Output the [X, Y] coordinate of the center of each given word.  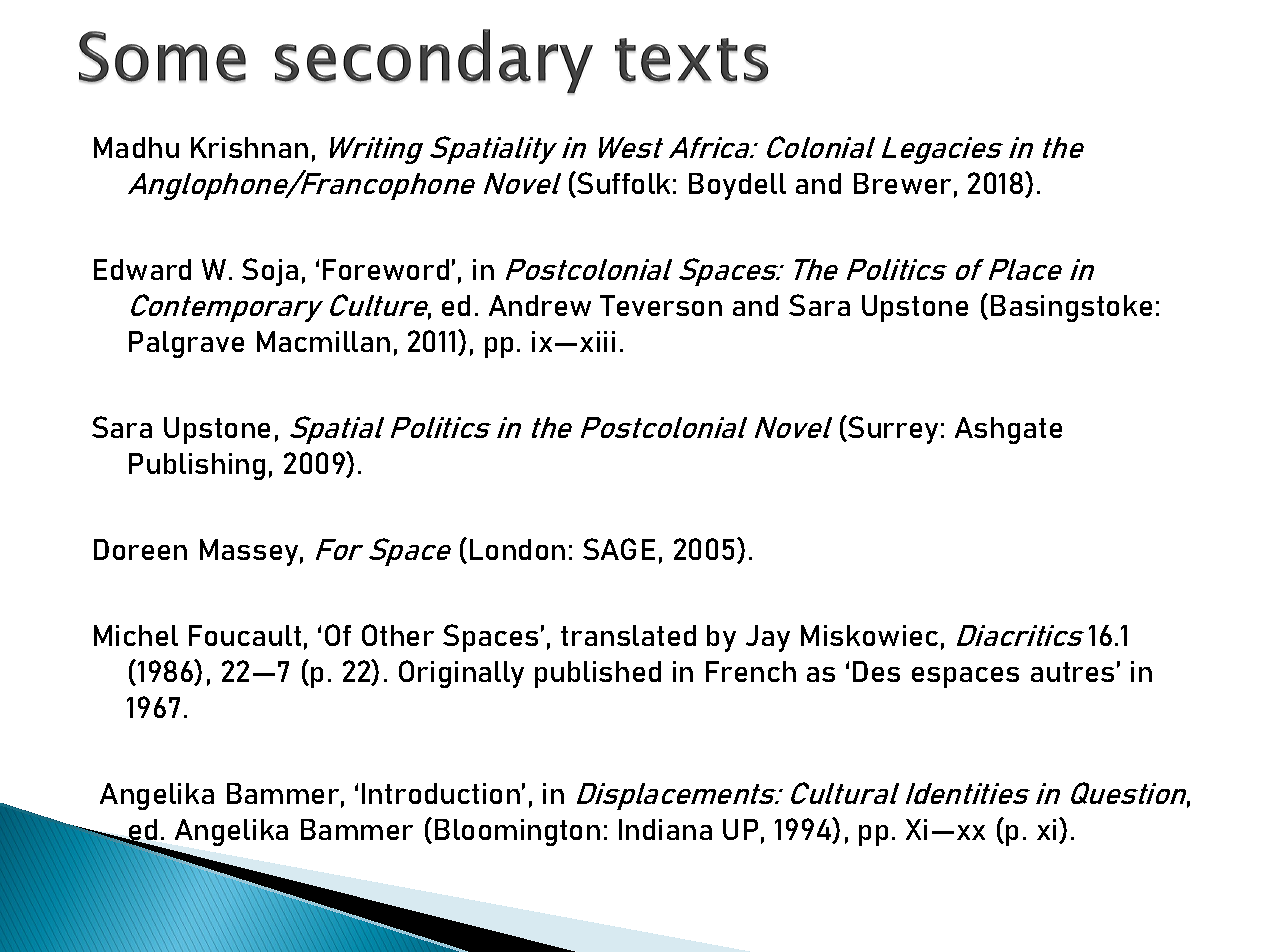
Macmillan [323, 341]
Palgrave [186, 344]
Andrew [540, 305]
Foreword [386, 269]
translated [628, 635]
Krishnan [249, 147]
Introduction [441, 793]
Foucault [245, 635]
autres [1072, 672]
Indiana [665, 829]
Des [876, 671]
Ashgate [1008, 430]
